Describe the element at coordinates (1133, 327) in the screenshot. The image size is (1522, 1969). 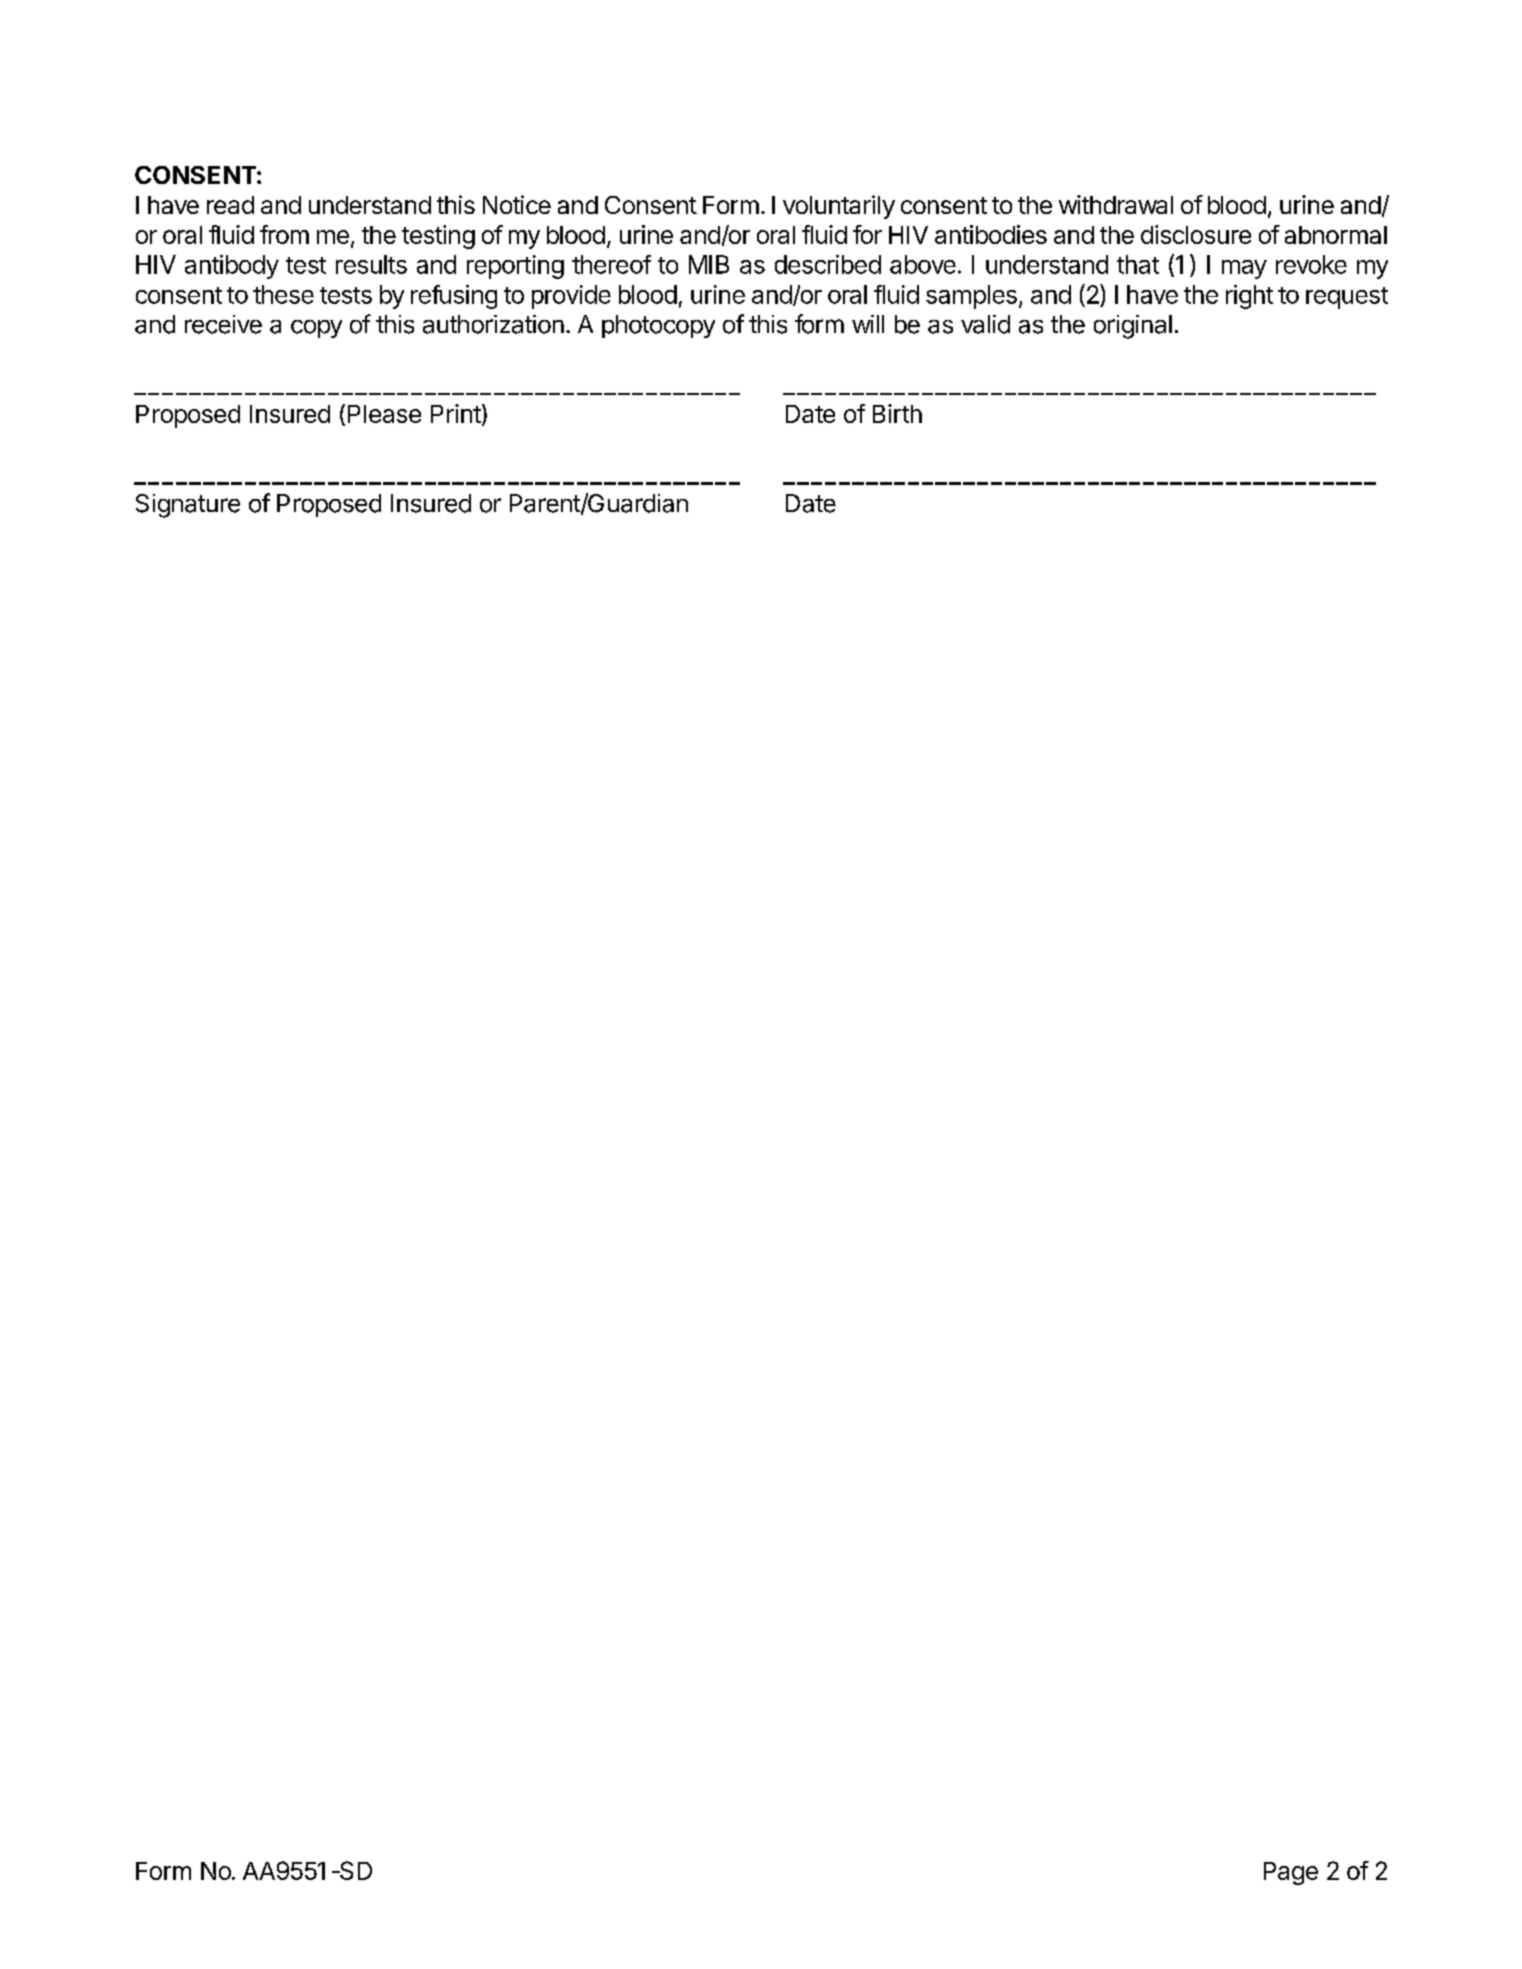
I see `original` at that location.
